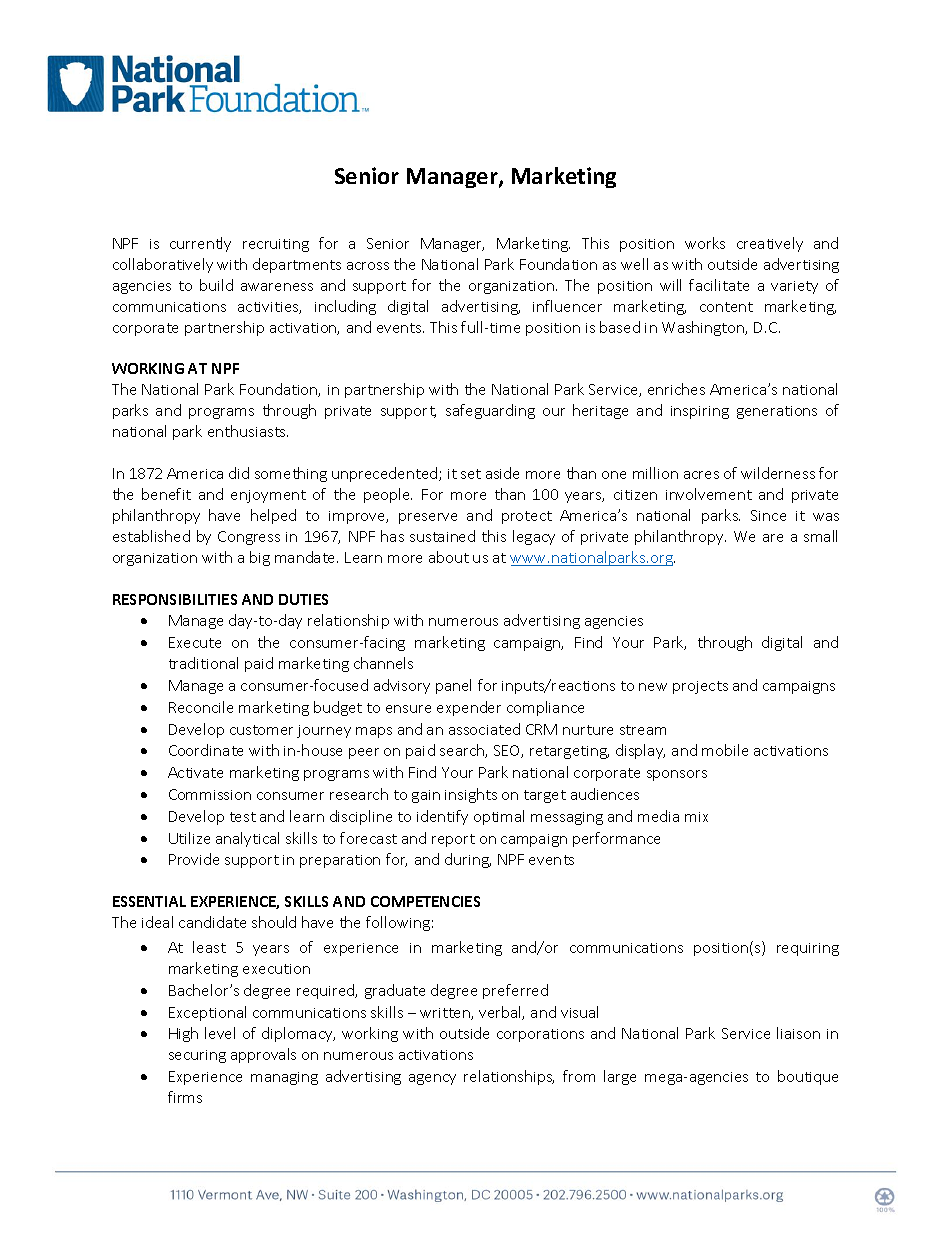 The height and width of the image is (1233, 952). Describe the element at coordinates (696, 817) in the image. I see `mix` at that location.
